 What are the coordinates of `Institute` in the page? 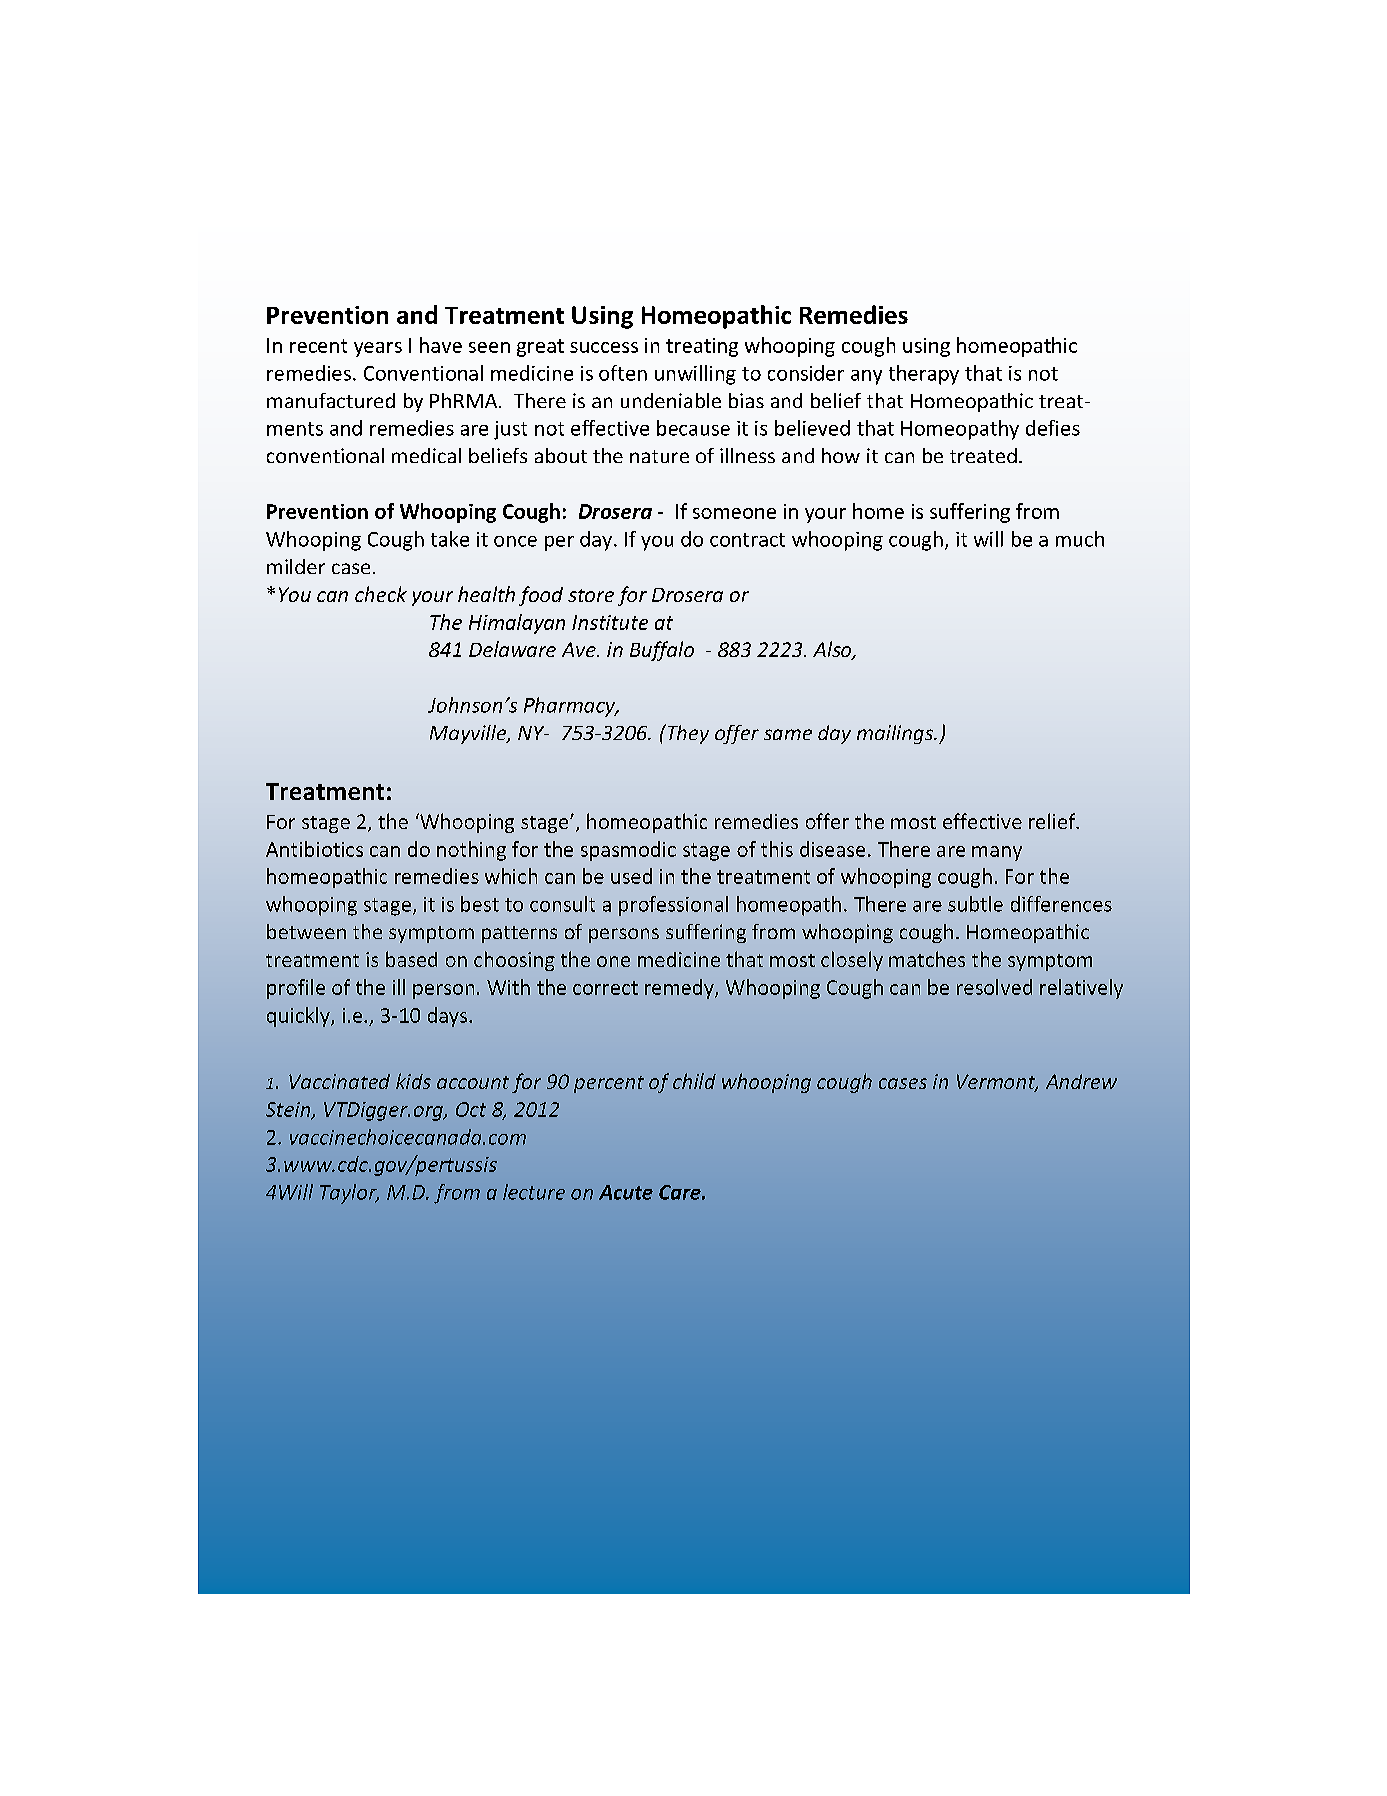 It's located at (610, 622).
